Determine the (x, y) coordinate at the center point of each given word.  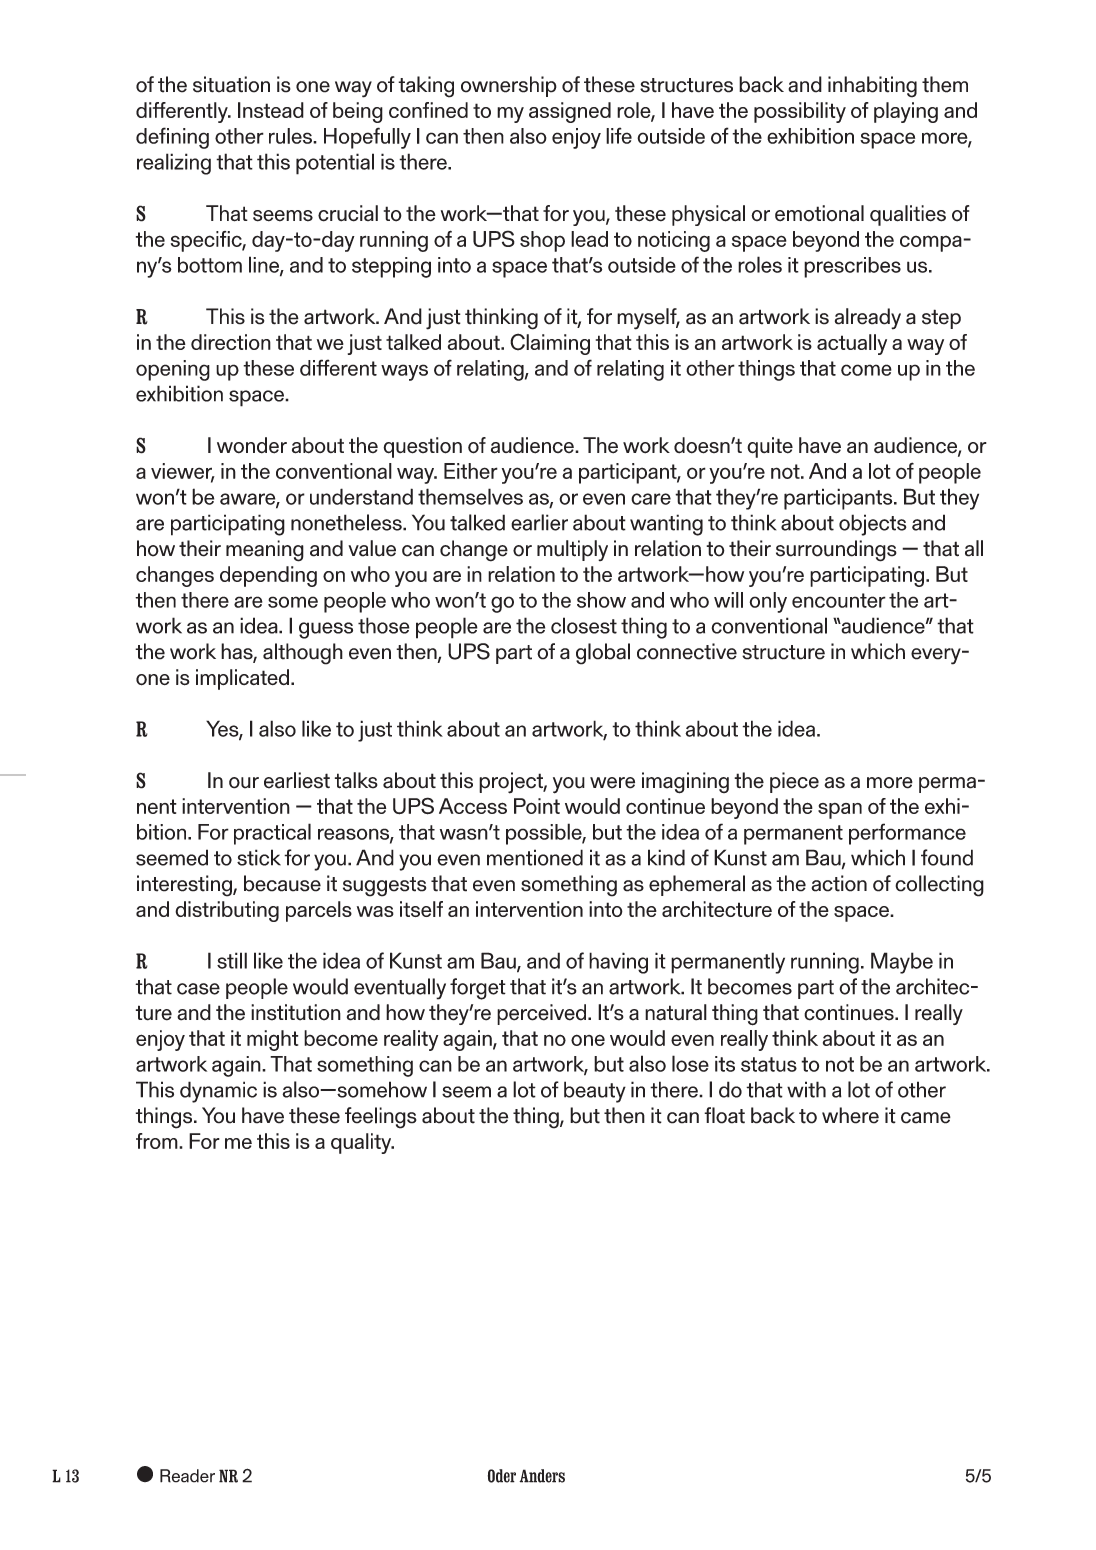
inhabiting (872, 87)
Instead (271, 110)
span (840, 811)
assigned (570, 112)
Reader (187, 1476)
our (244, 783)
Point (537, 806)
